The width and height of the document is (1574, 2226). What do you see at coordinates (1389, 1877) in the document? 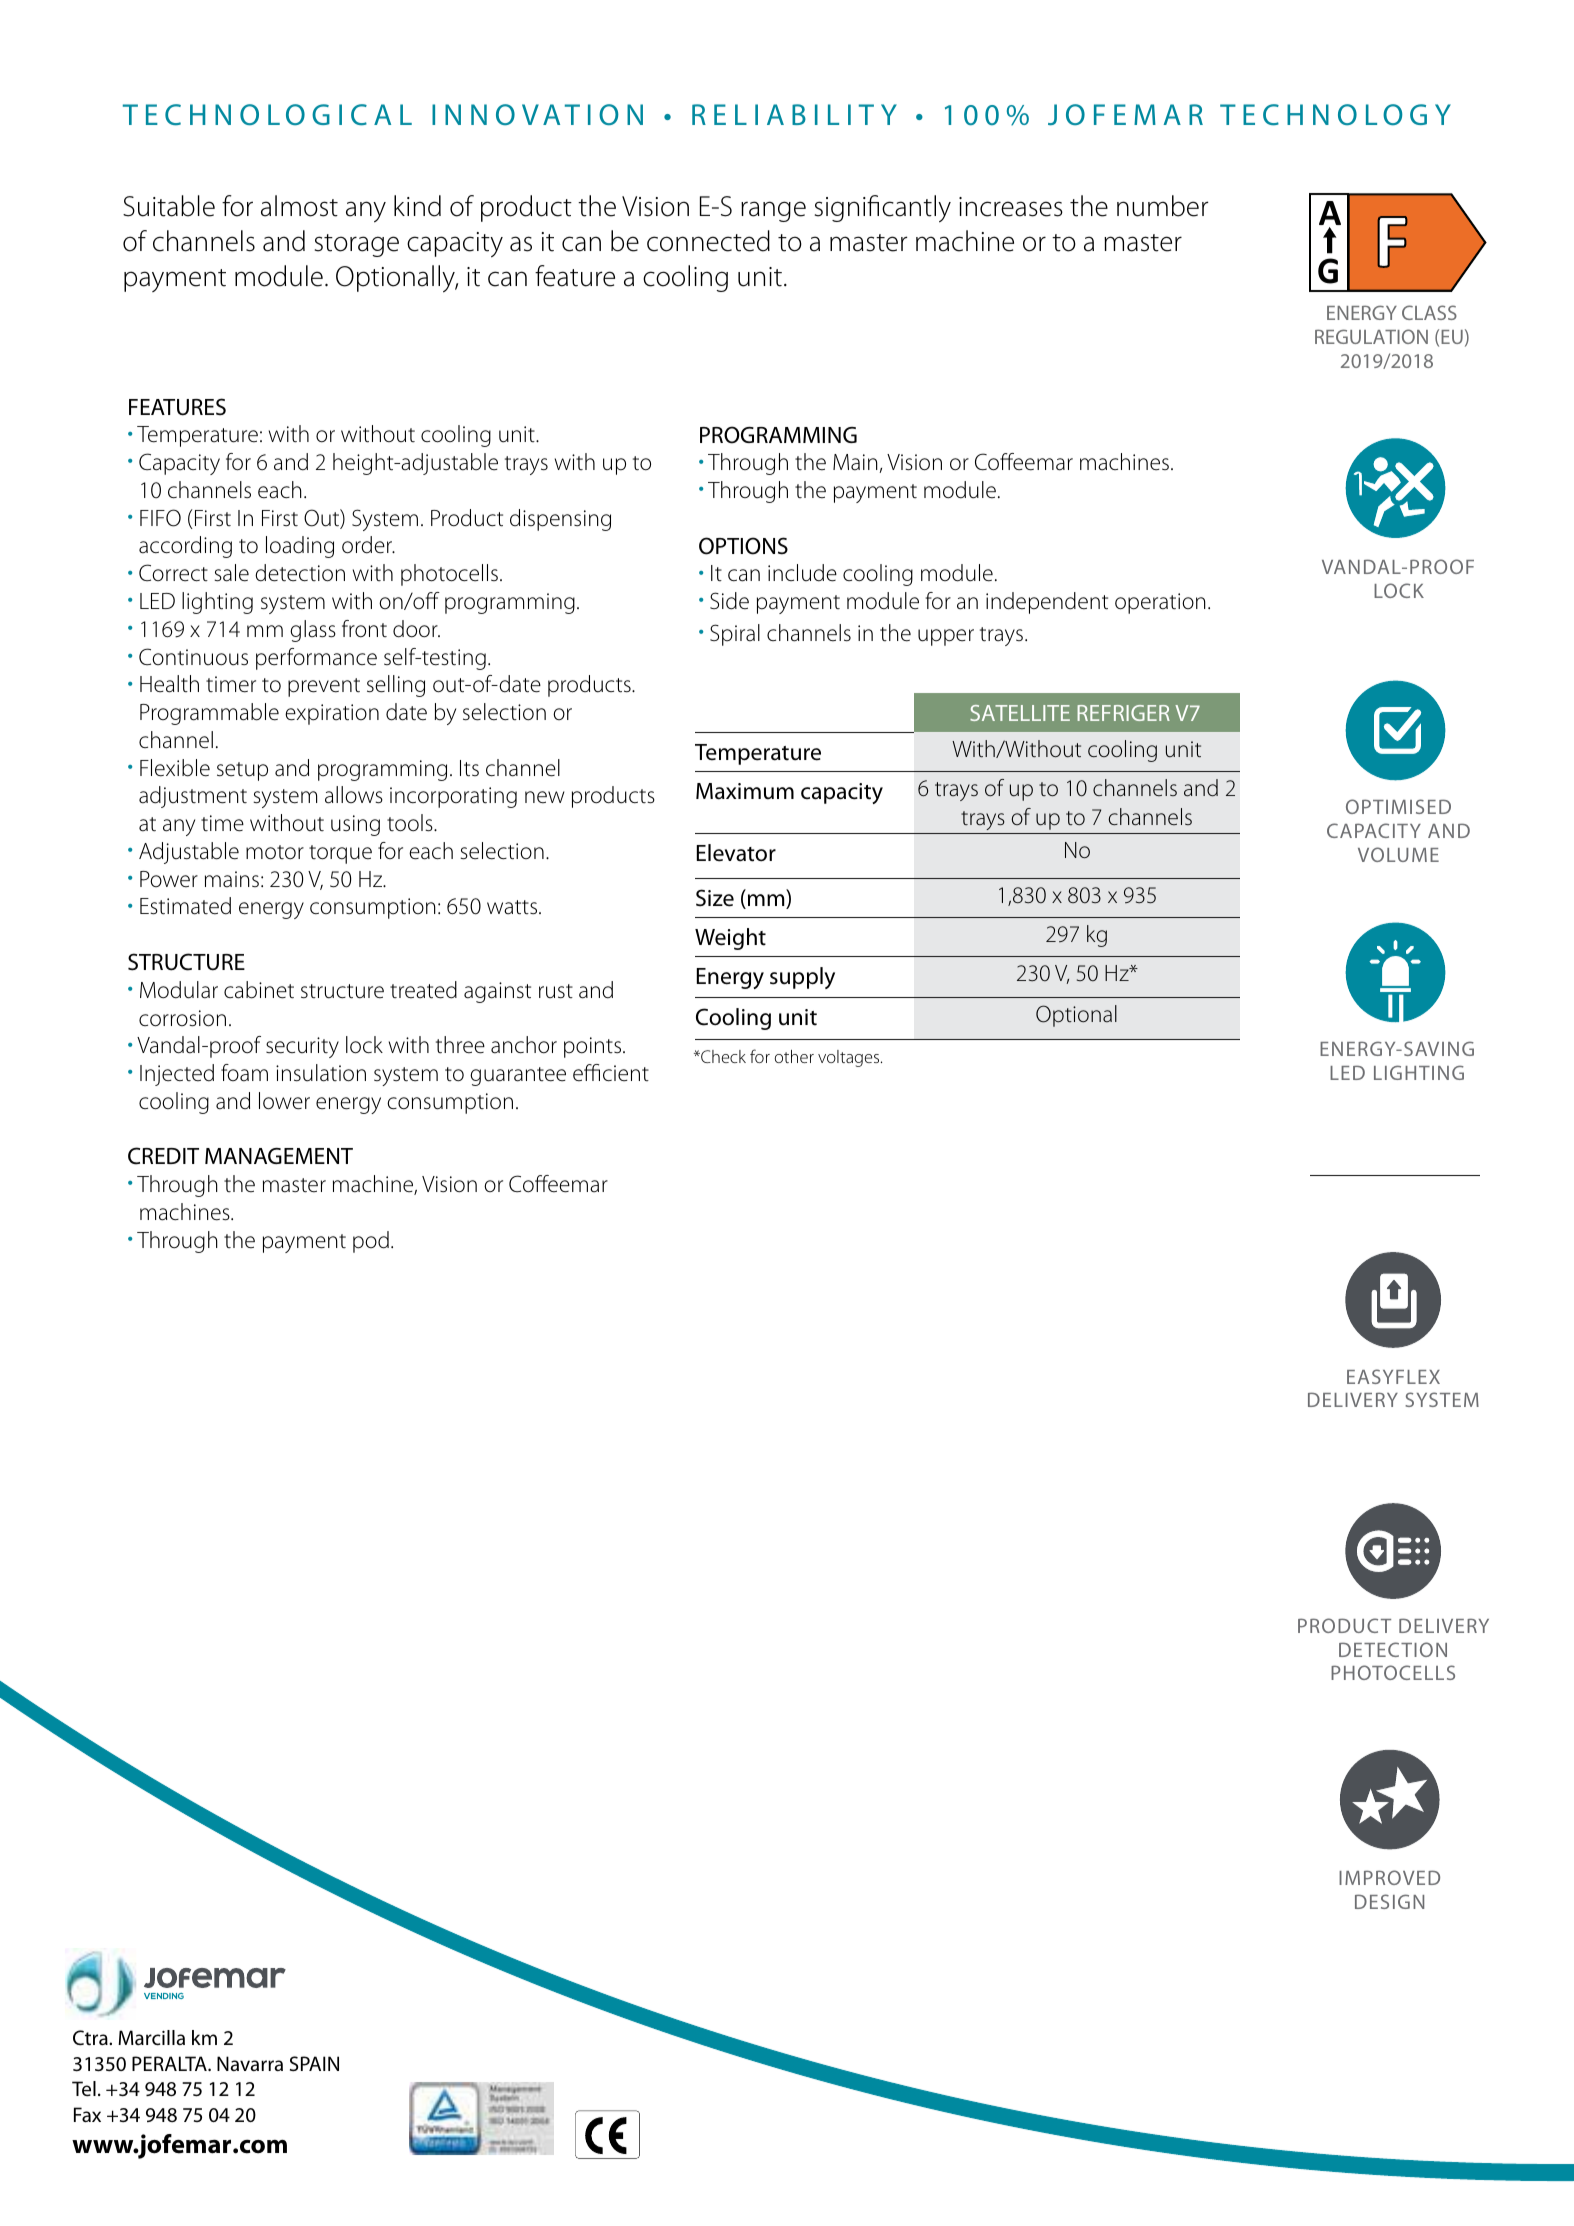
I see `IMPROVED` at bounding box center [1389, 1877].
